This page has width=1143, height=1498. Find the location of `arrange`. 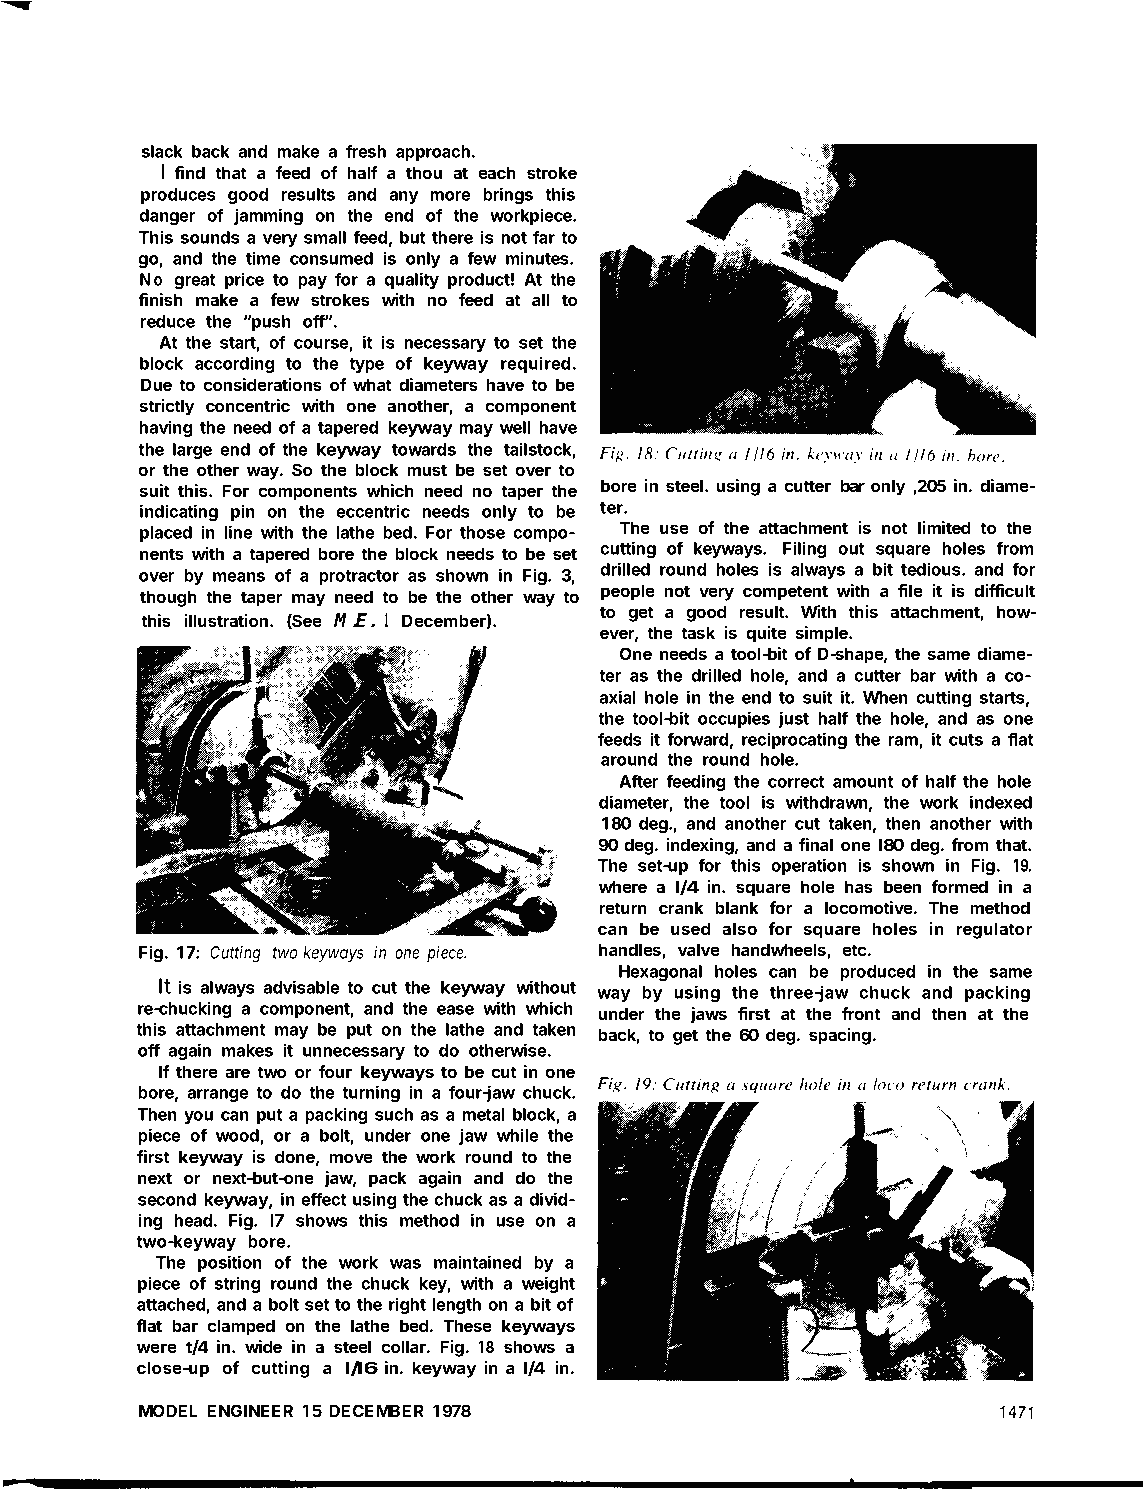

arrange is located at coordinates (218, 1095).
